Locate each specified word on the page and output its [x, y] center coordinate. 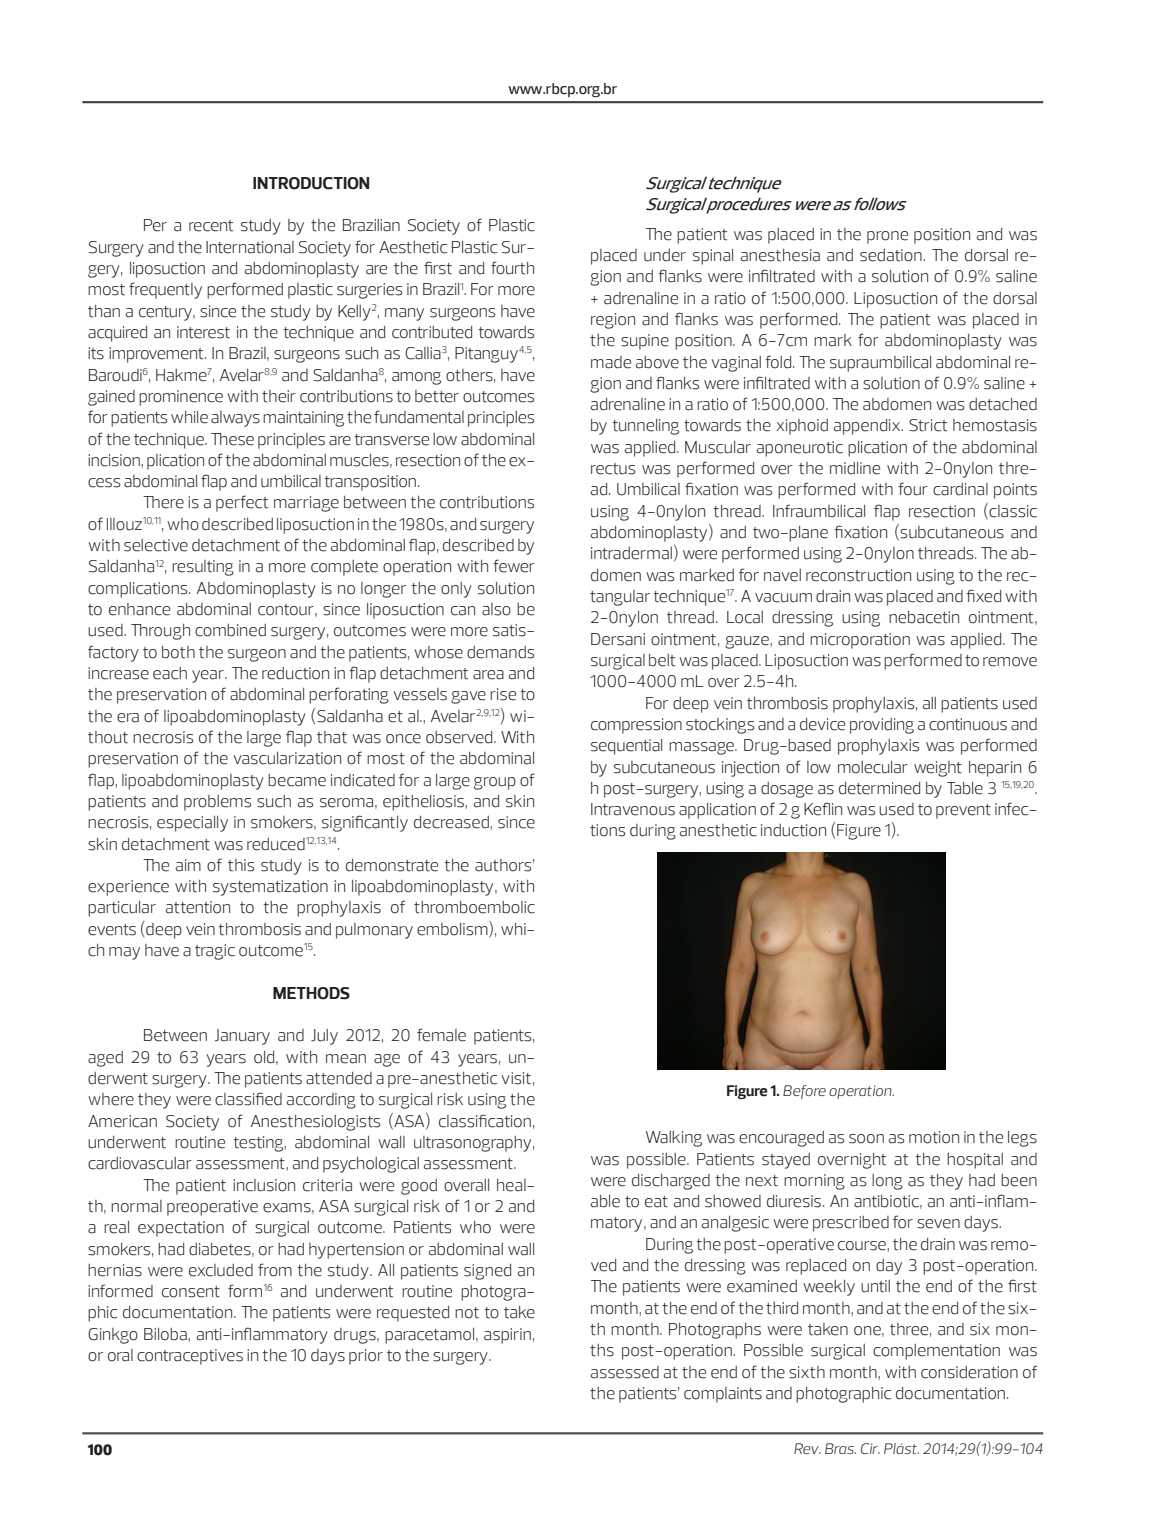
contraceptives [190, 1357]
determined [879, 788]
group [495, 783]
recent [211, 226]
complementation [936, 1352]
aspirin [507, 1336]
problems [217, 803]
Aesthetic [413, 247]
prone [887, 237]
